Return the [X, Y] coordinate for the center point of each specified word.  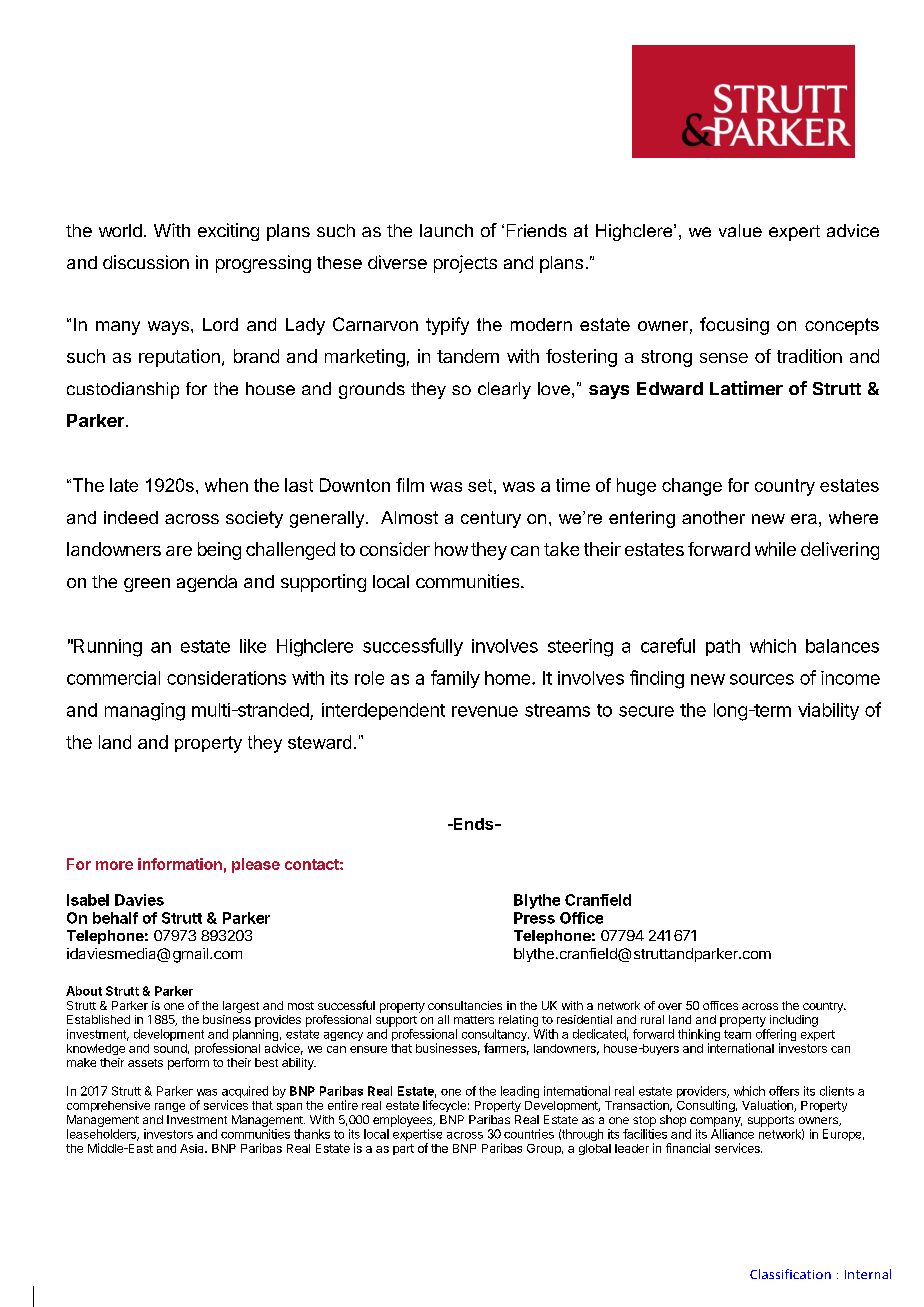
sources [762, 679]
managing [145, 712]
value [740, 230]
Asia [193, 1148]
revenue [485, 711]
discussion [146, 262]
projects [465, 264]
